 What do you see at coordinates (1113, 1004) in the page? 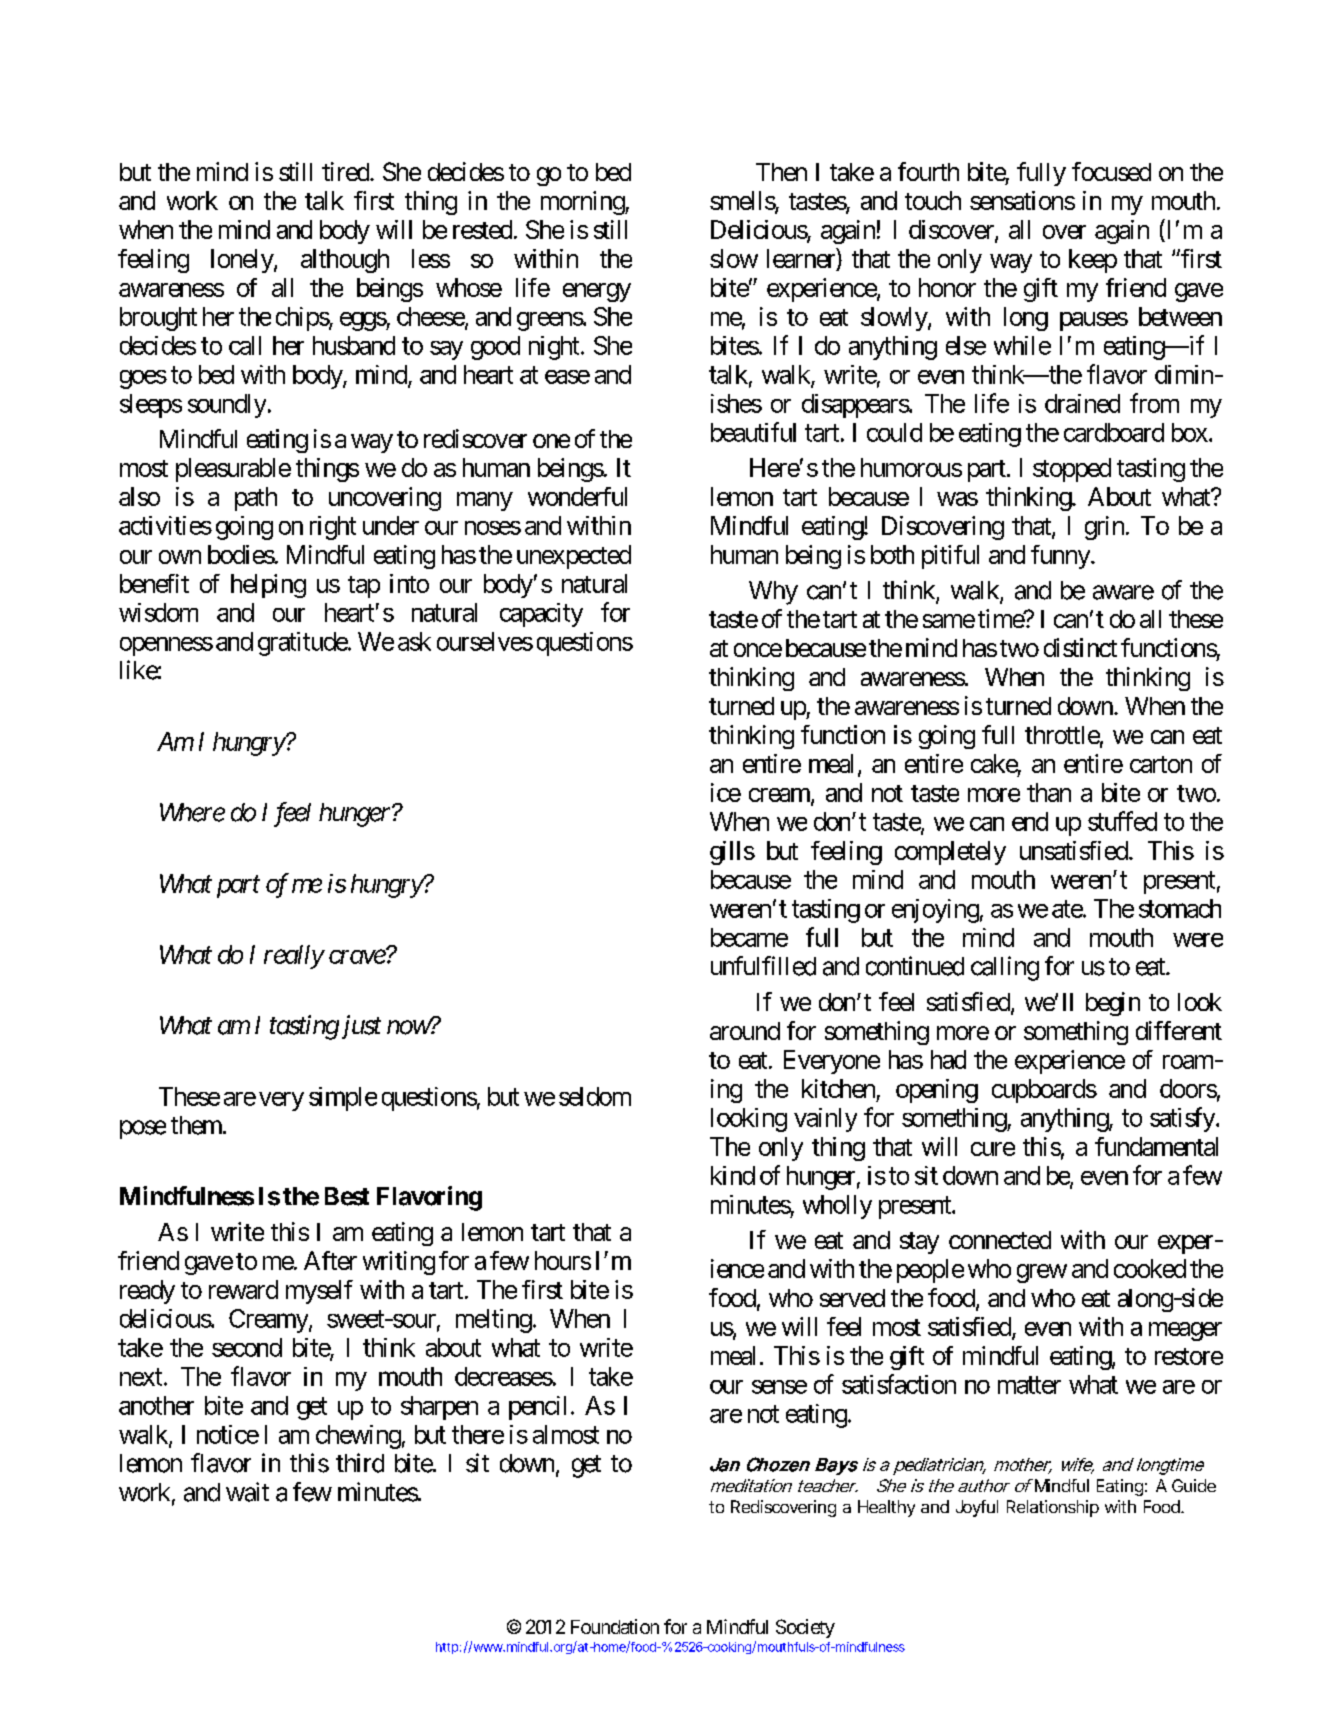
I see `begin` at bounding box center [1113, 1004].
